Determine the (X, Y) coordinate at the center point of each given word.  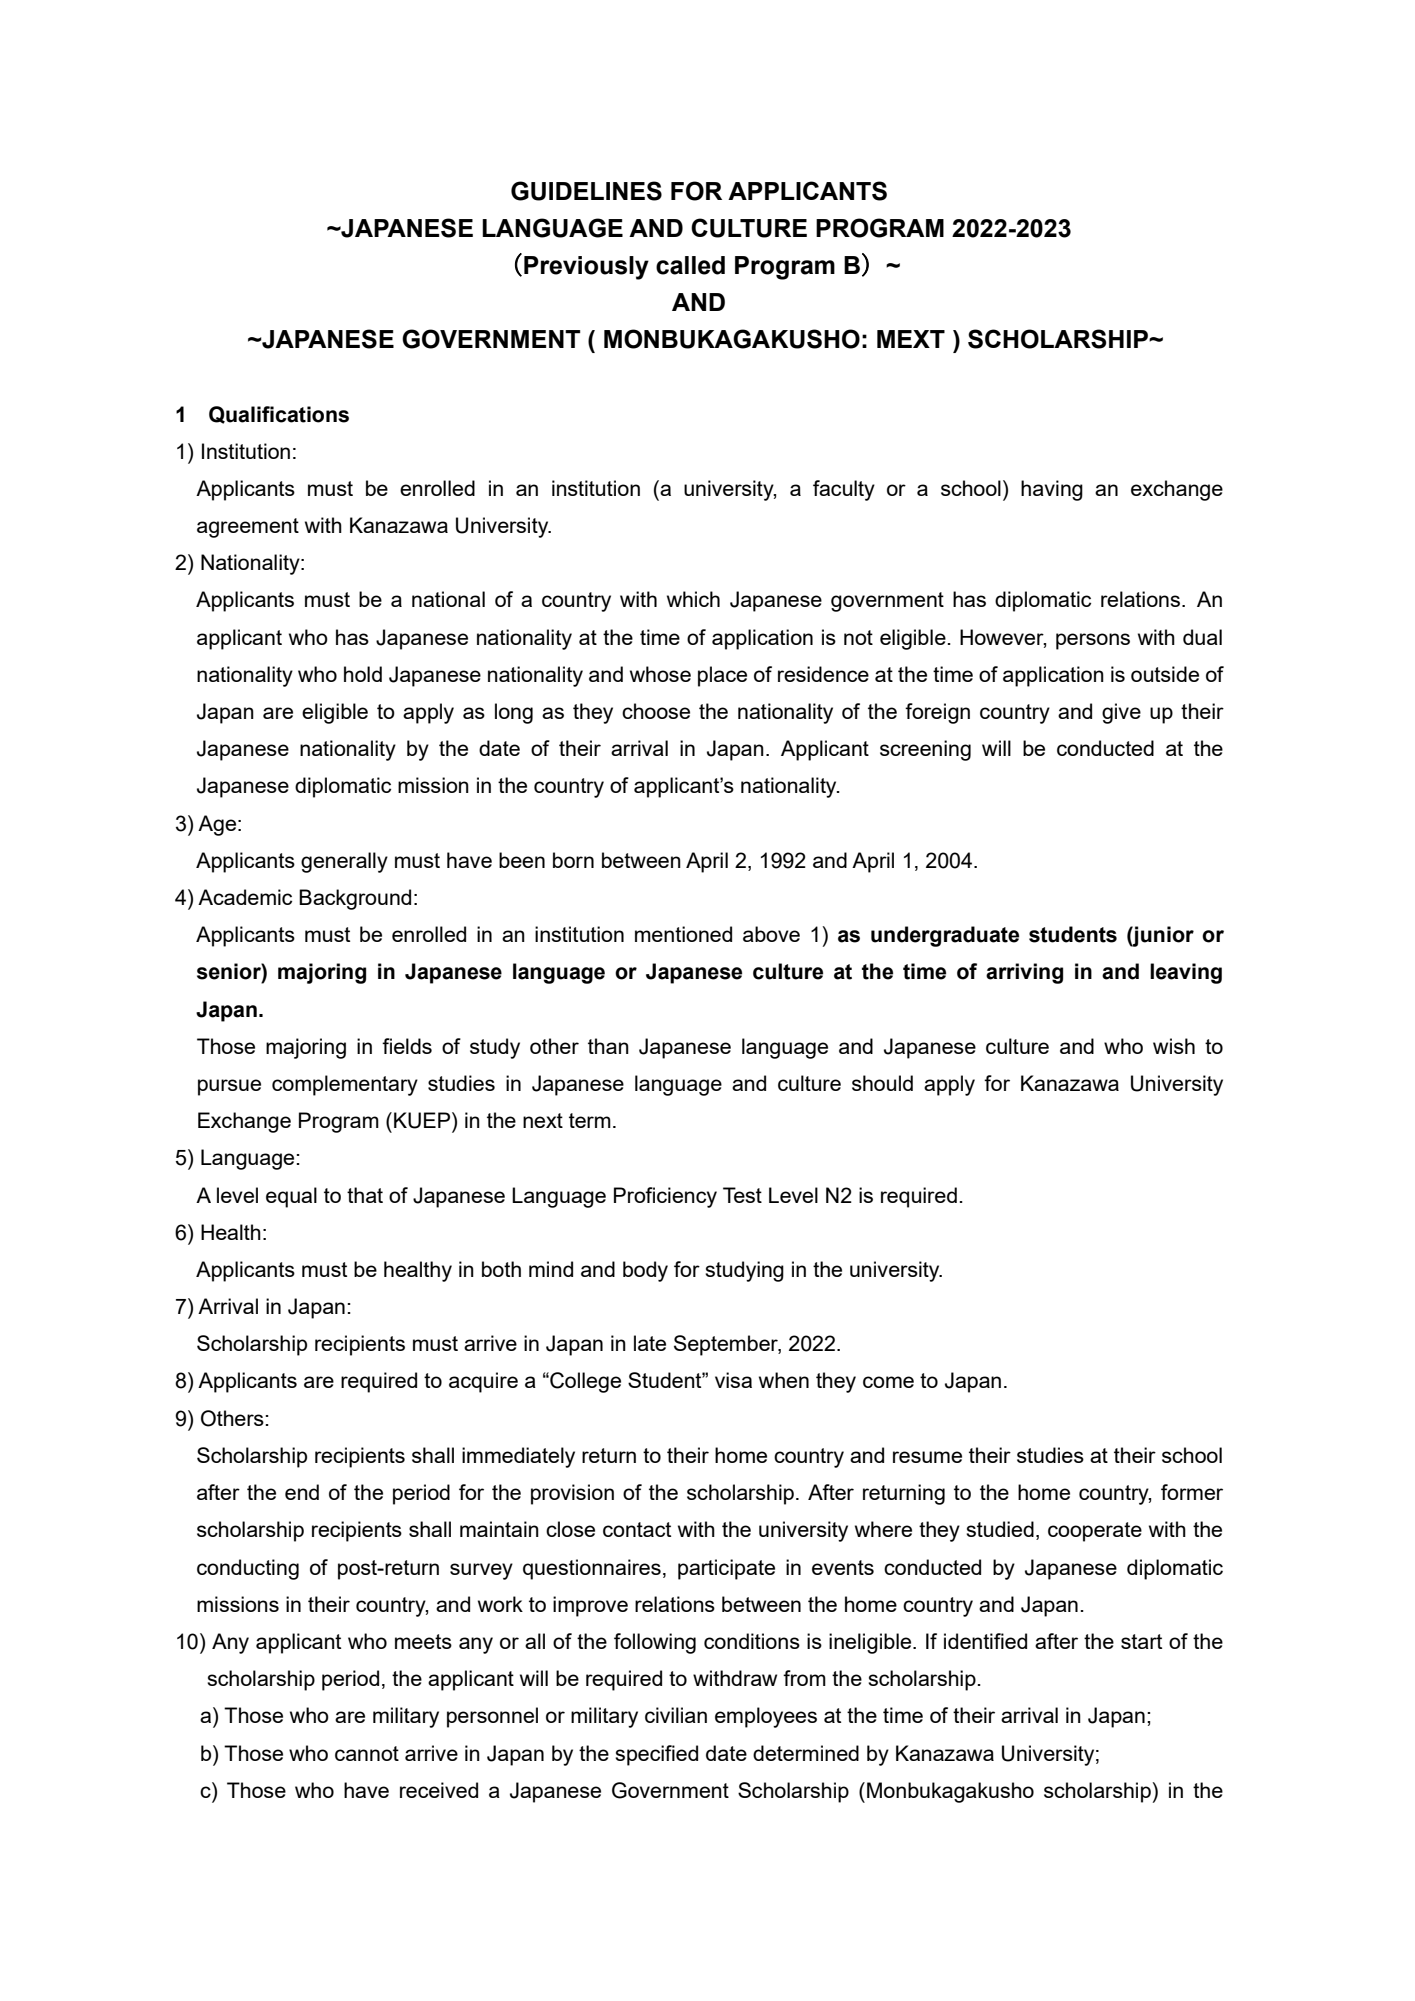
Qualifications (279, 415)
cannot (367, 1753)
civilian (676, 1715)
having (1052, 490)
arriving (1024, 973)
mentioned (683, 934)
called (690, 265)
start (1141, 1641)
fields (407, 1046)
